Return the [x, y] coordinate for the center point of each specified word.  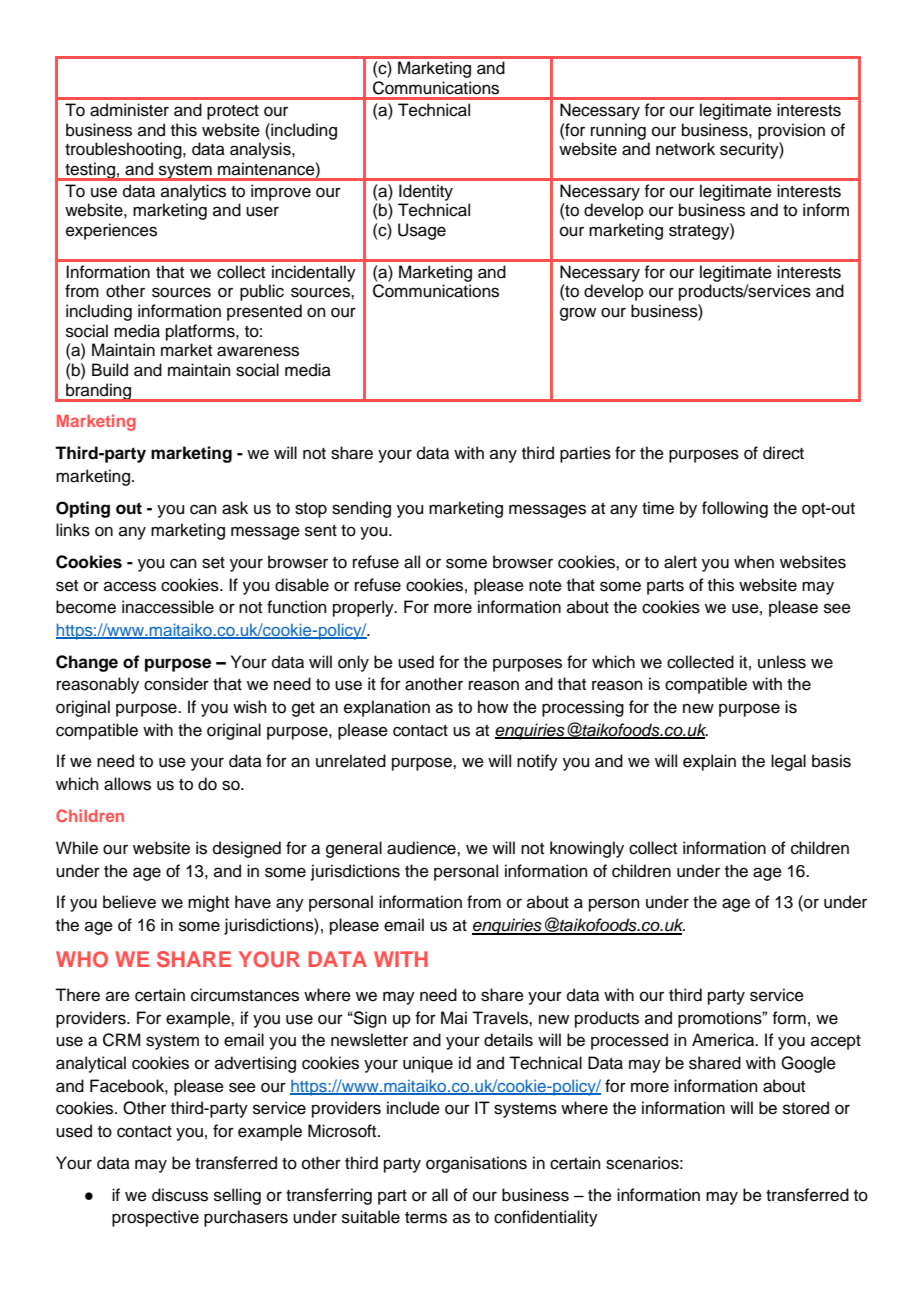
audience [422, 848]
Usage [422, 231]
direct [783, 453]
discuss [180, 1195]
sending [361, 509]
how [493, 707]
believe [129, 902]
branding [98, 392]
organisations [476, 1164]
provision [791, 131]
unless [782, 662]
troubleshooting [124, 150]
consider [176, 684]
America [724, 1040]
